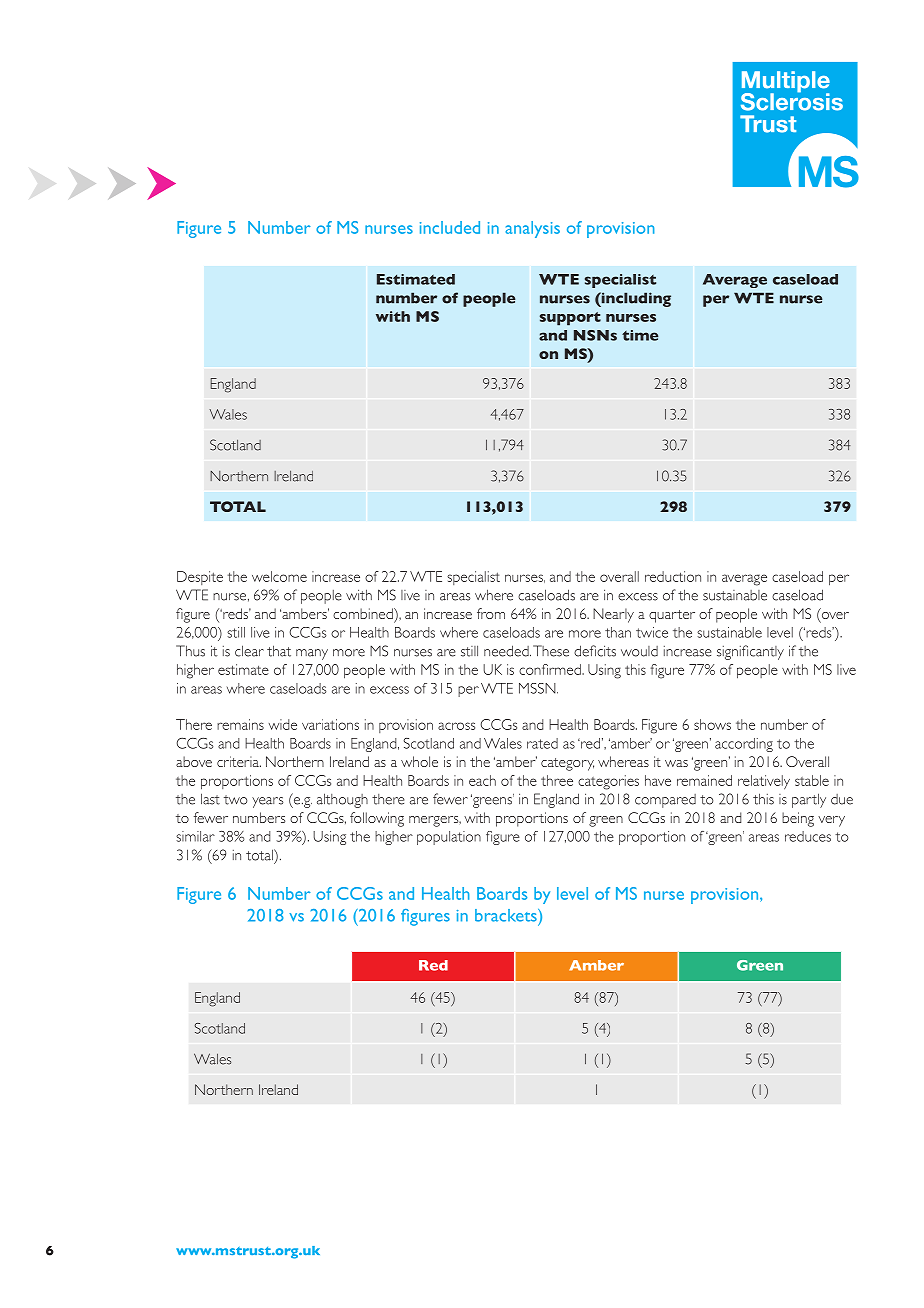 The image size is (924, 1308). Describe the element at coordinates (750, 652) in the screenshot. I see `significantly` at that location.
